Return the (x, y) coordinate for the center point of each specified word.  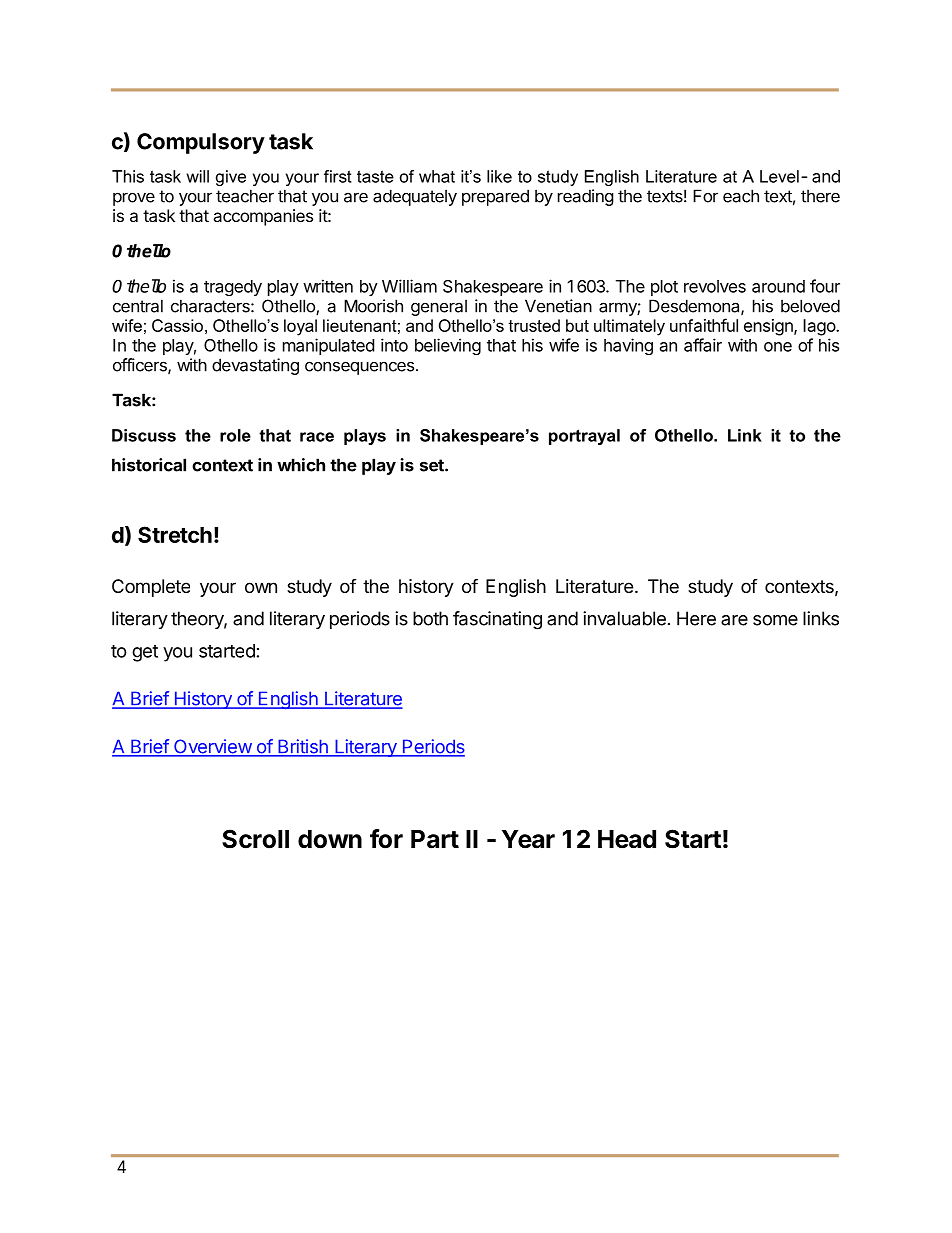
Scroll (255, 839)
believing (448, 346)
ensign (769, 327)
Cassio (177, 325)
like (499, 176)
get (145, 653)
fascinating (497, 620)
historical (149, 465)
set (433, 465)
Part (435, 839)
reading (586, 197)
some (775, 620)
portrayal (584, 437)
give (231, 178)
